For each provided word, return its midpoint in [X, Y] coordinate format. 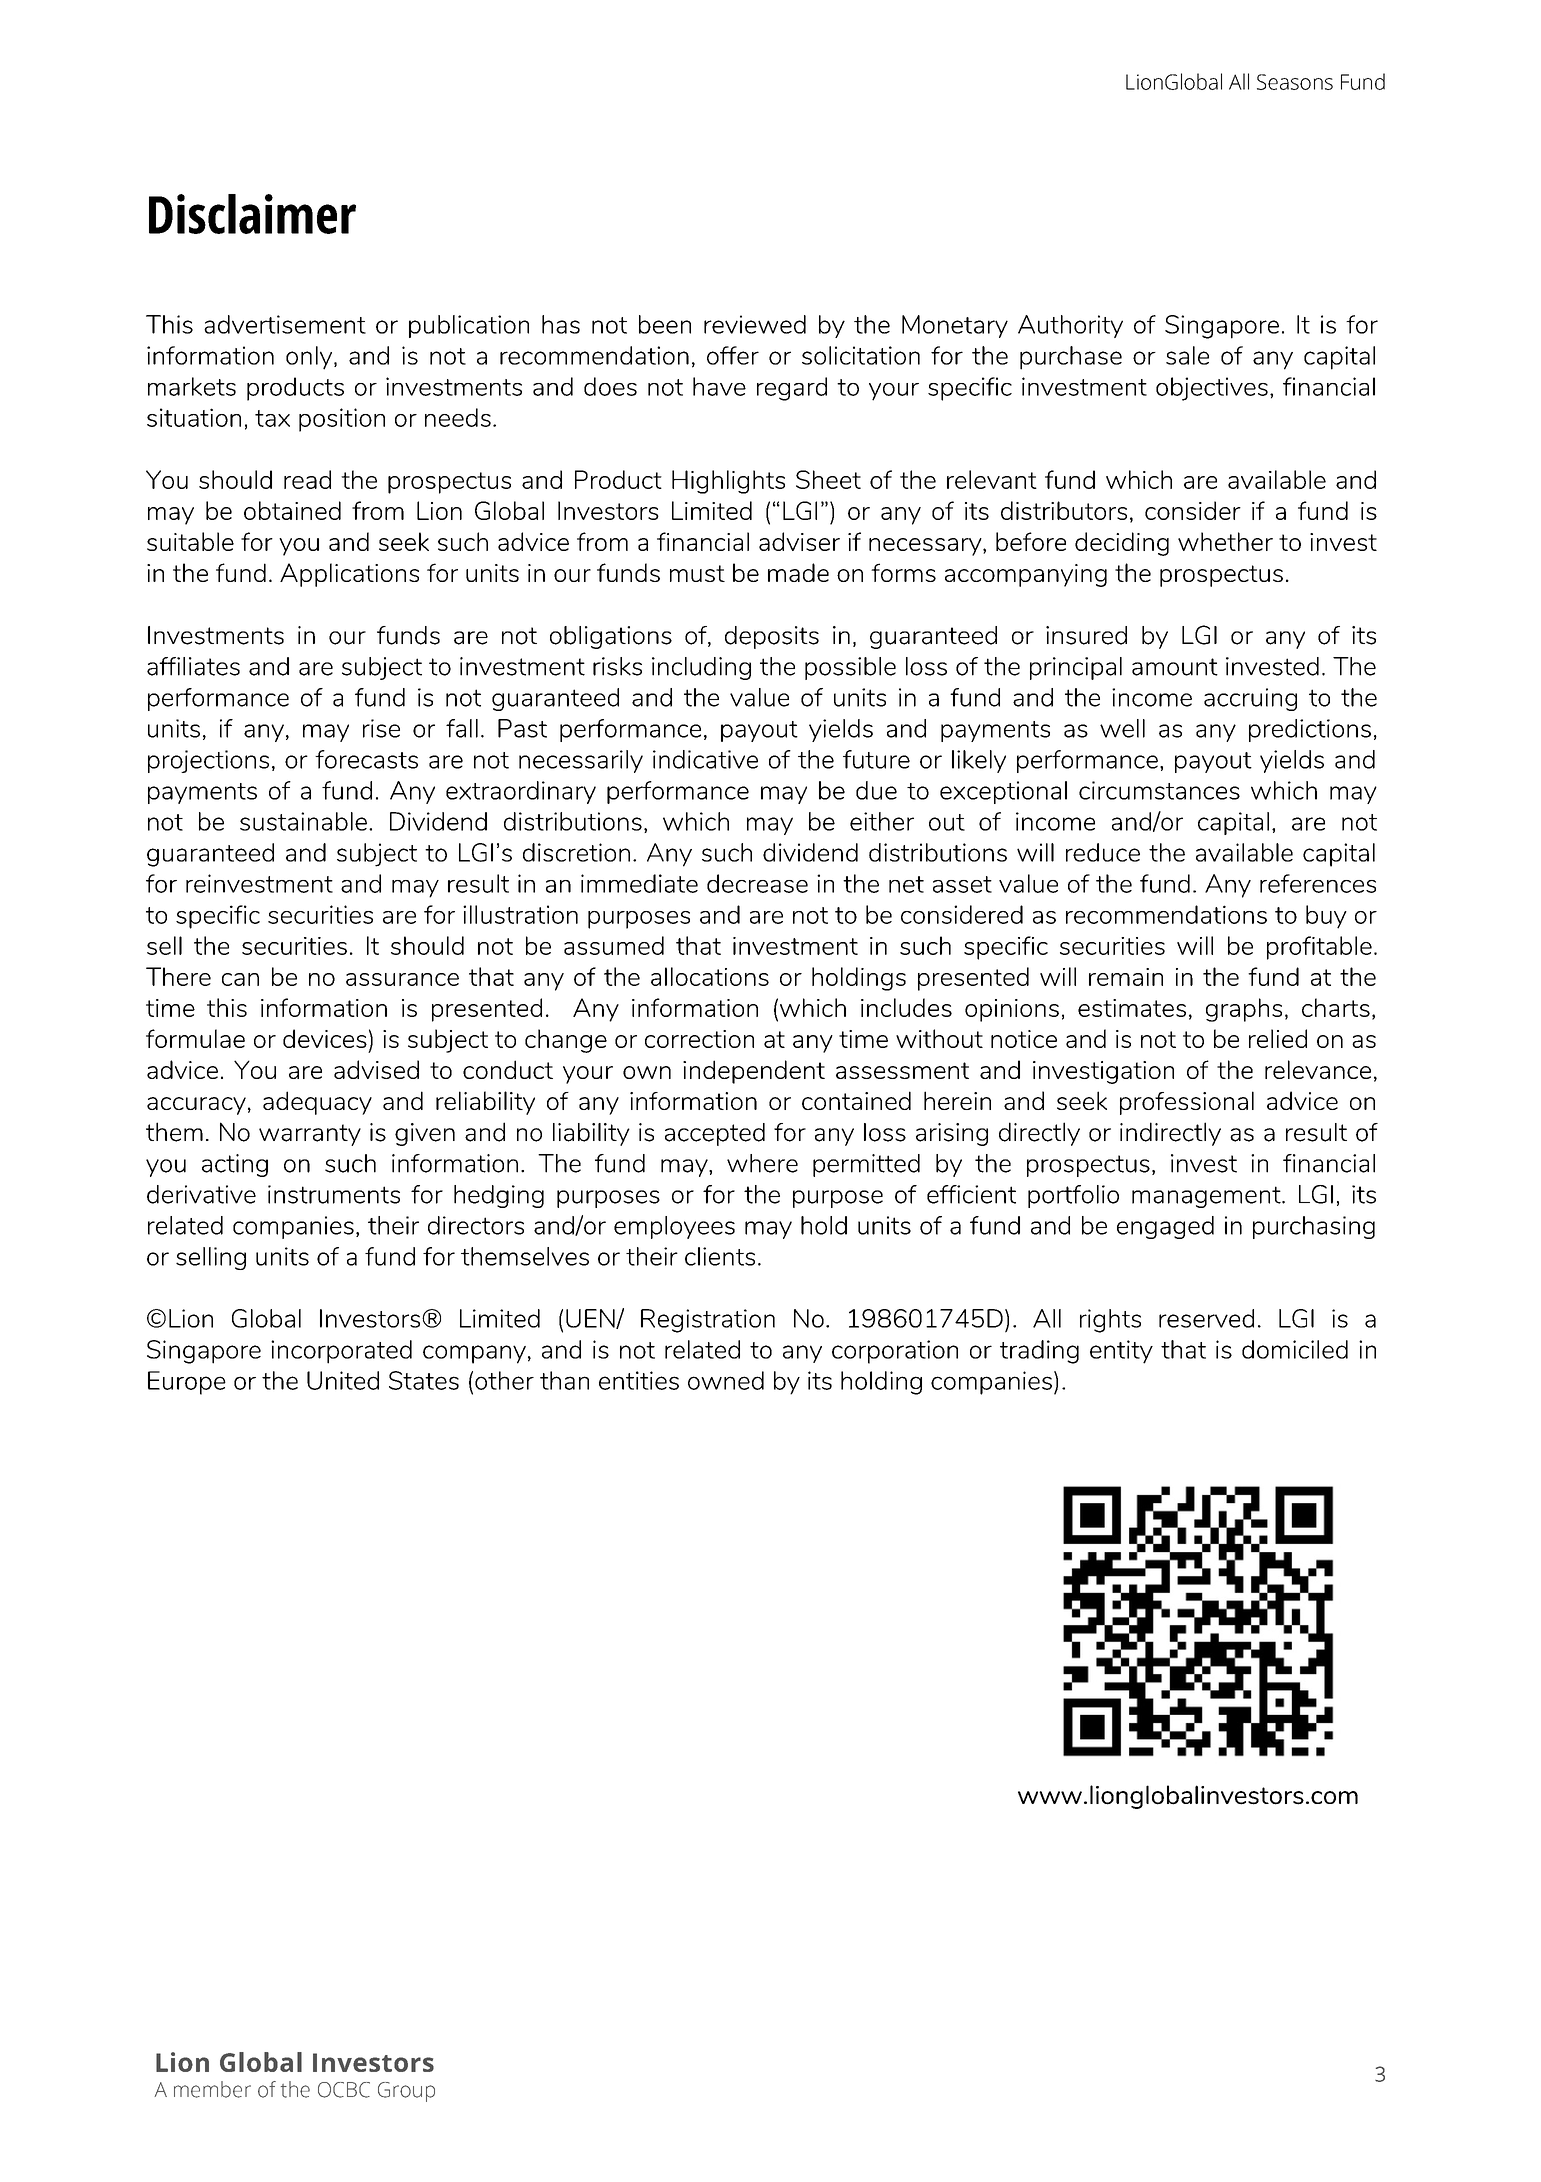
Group [406, 2092]
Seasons [1295, 82]
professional [1187, 1103]
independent [754, 1072]
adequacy [317, 1103]
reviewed [755, 324]
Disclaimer [252, 214]
